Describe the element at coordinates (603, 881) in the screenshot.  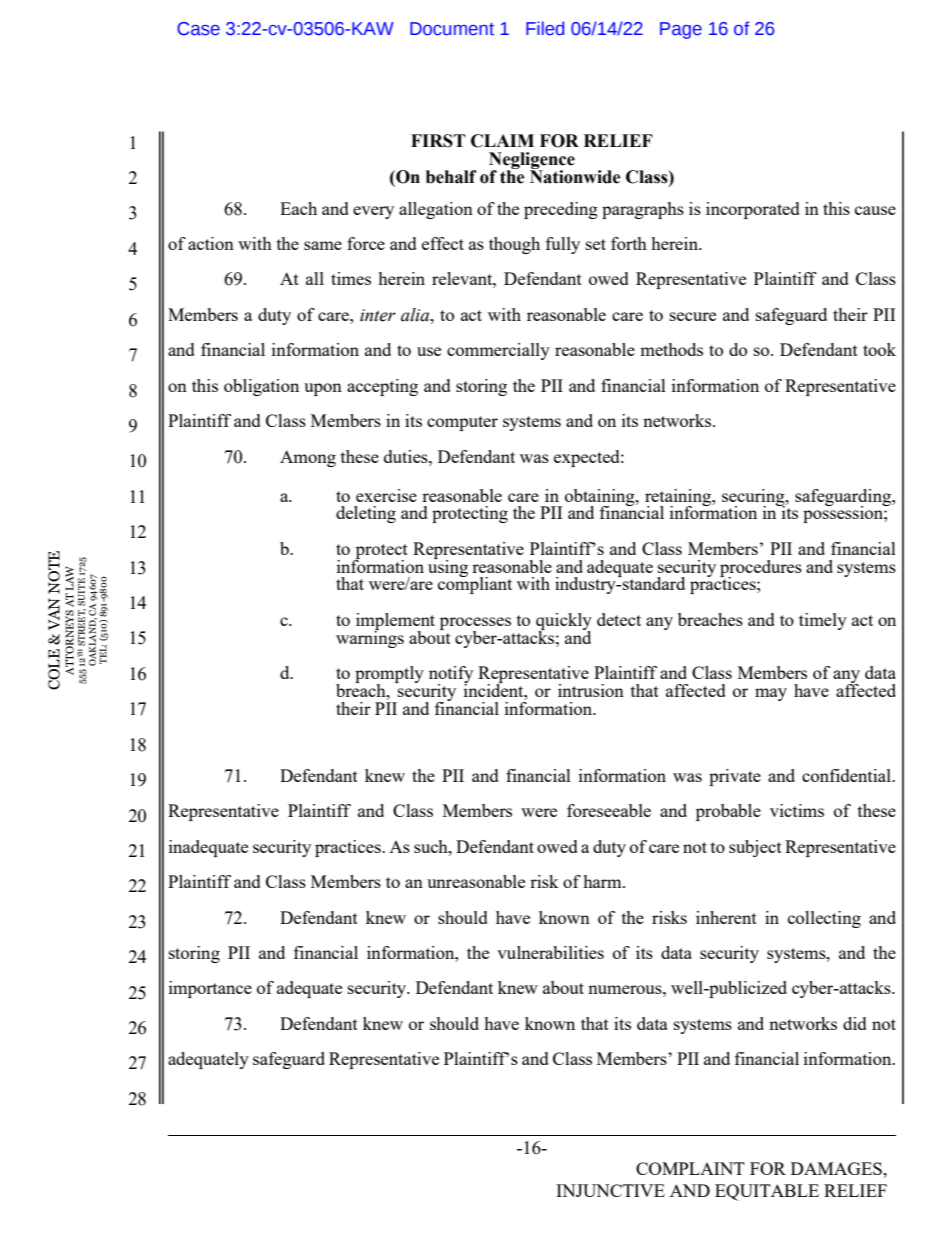
I see `harm` at that location.
